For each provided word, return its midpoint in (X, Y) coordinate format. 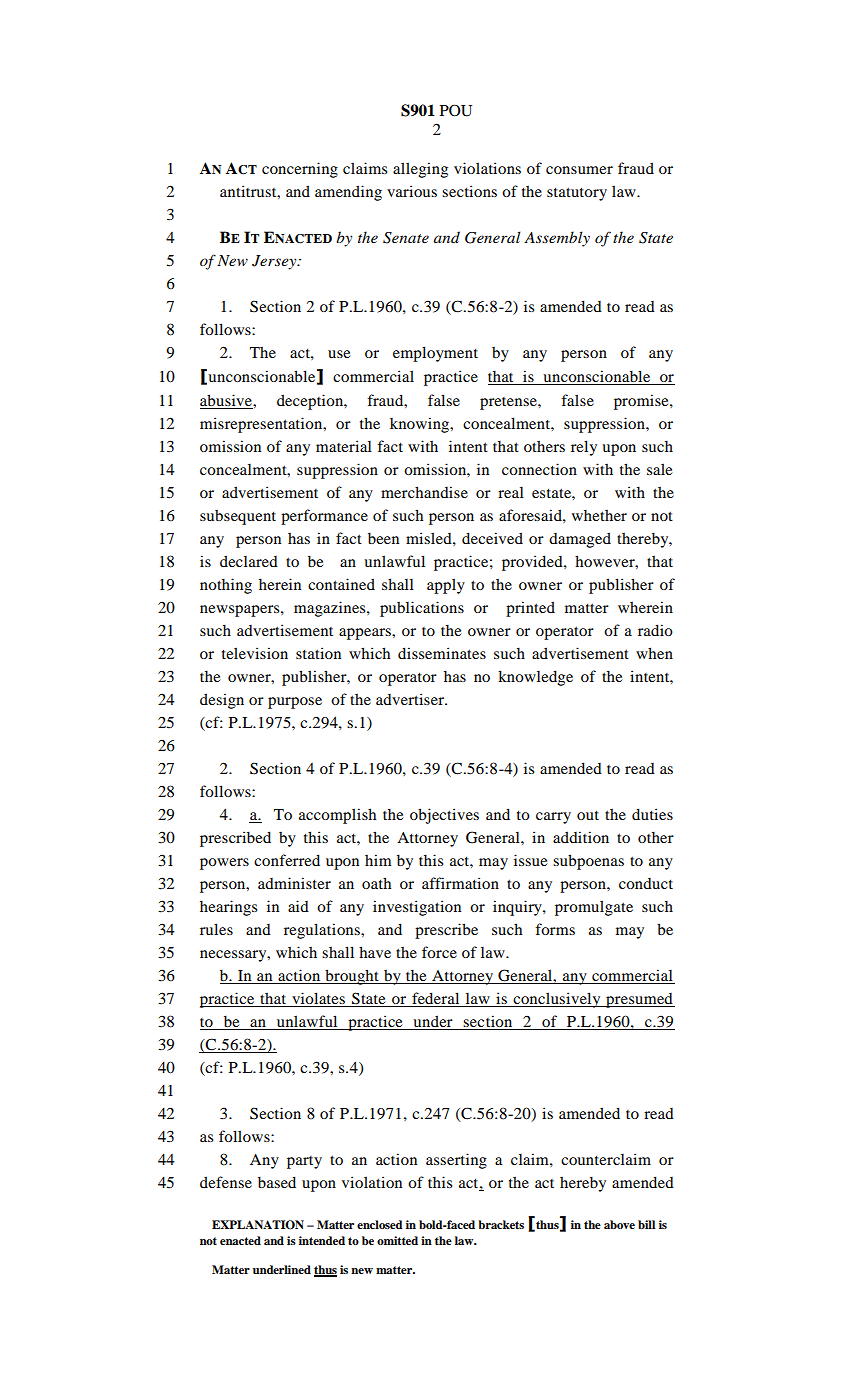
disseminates (442, 653)
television (255, 653)
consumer (579, 170)
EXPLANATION (258, 1225)
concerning (300, 170)
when (654, 653)
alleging (420, 170)
